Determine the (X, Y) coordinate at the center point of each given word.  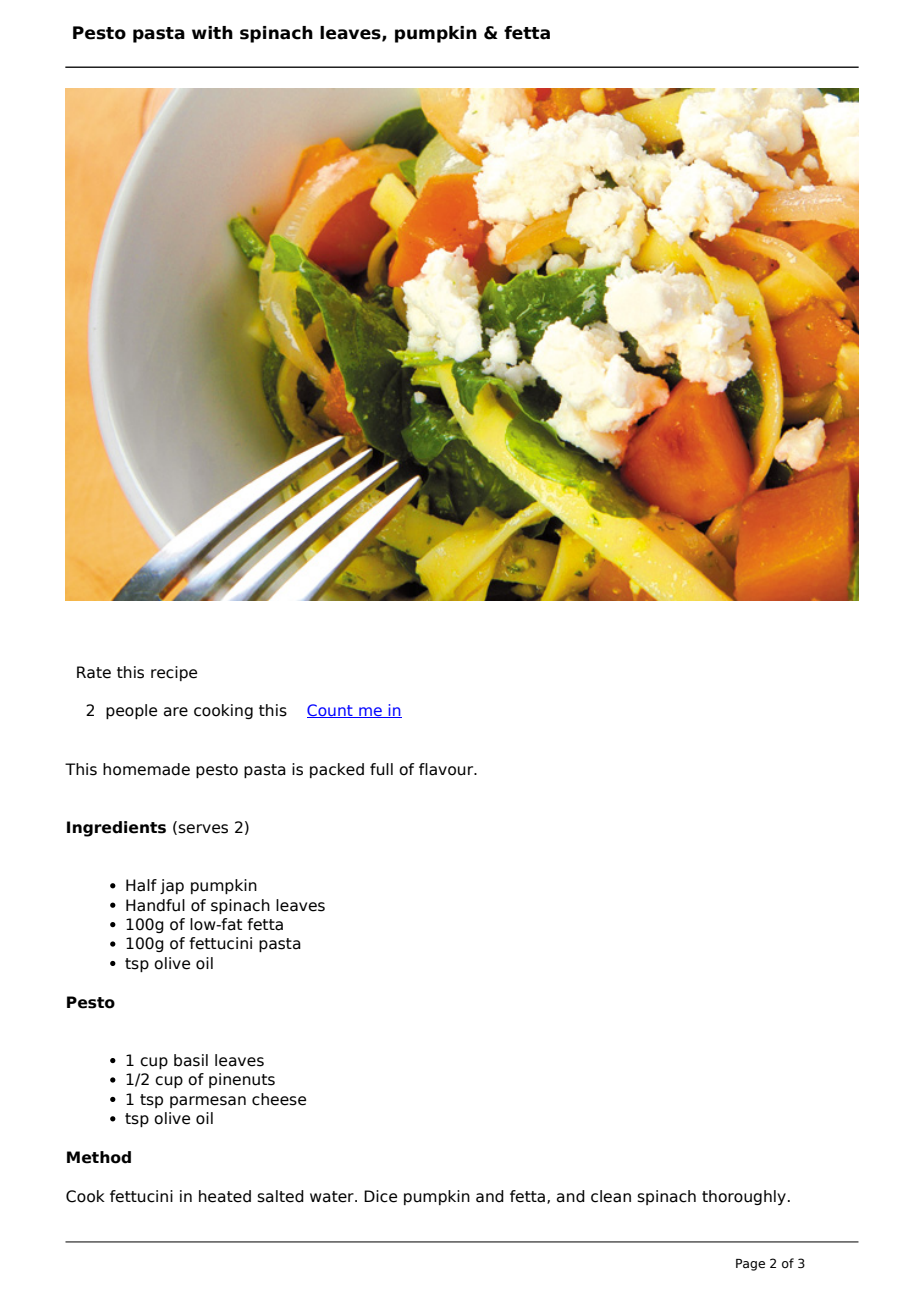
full (381, 769)
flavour (447, 769)
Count (331, 711)
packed (337, 770)
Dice (380, 1196)
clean (611, 1196)
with (212, 32)
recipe (174, 673)
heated (225, 1196)
